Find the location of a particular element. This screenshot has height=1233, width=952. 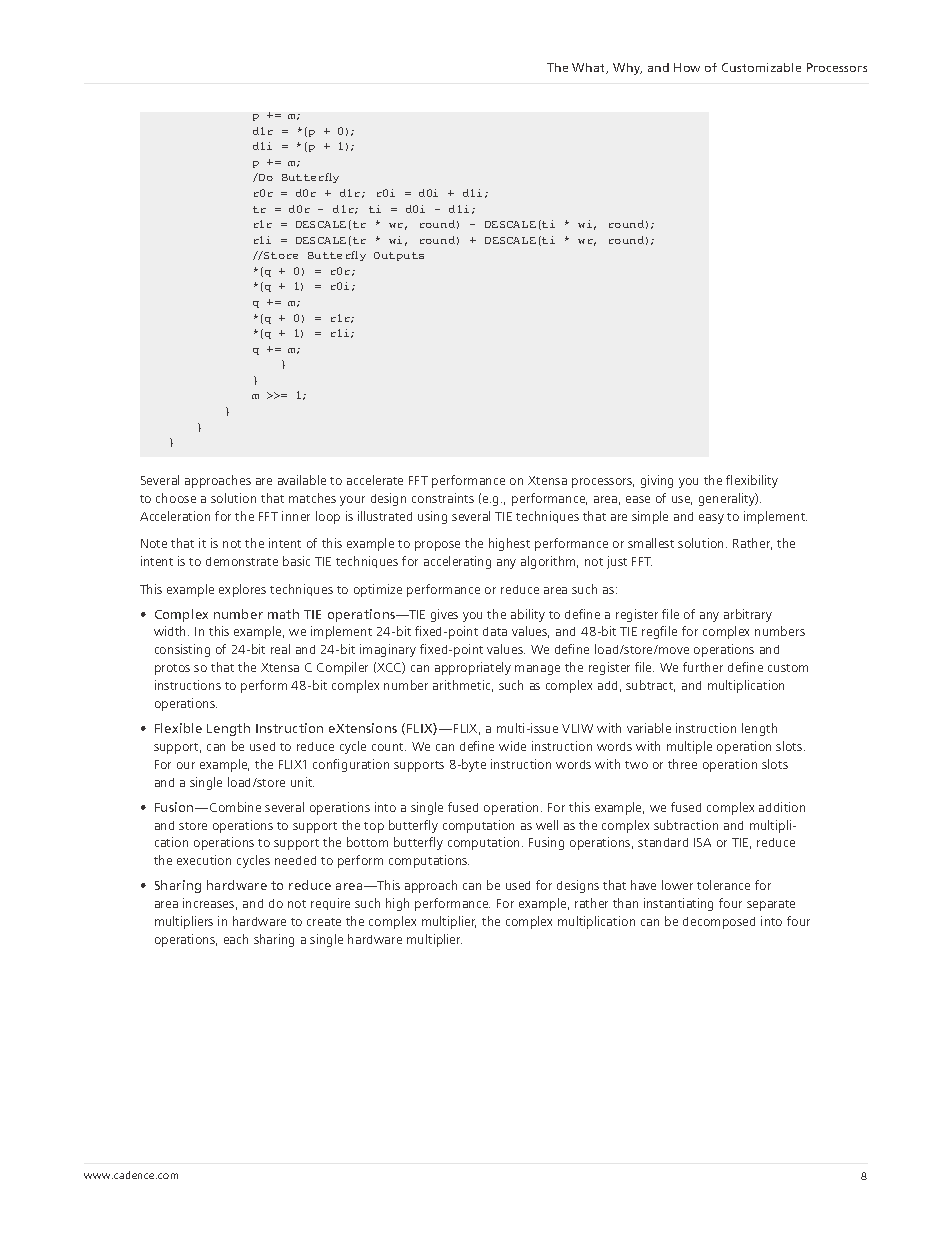

constraints is located at coordinates (443, 498).
